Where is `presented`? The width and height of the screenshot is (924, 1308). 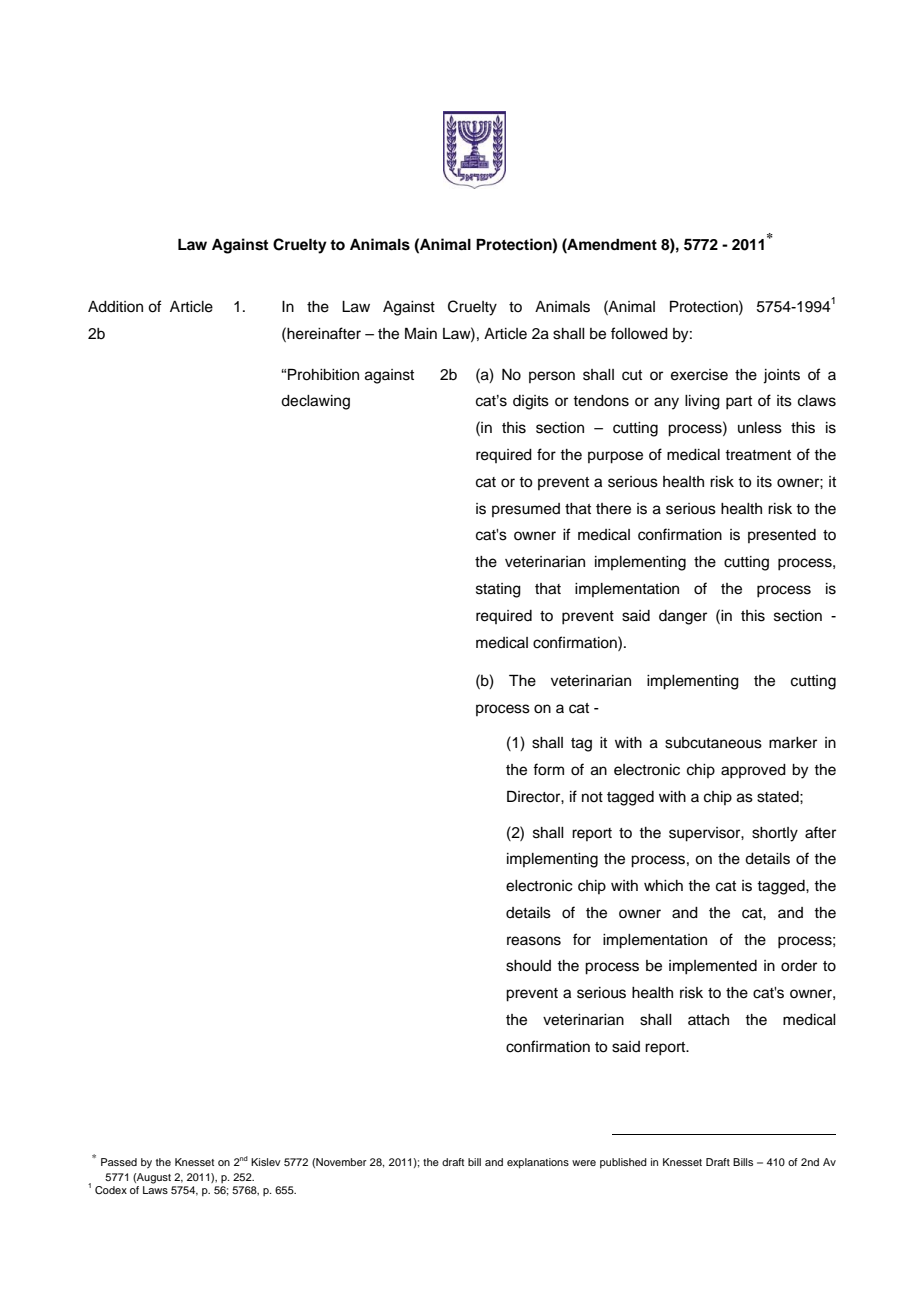 presented is located at coordinates (782, 536).
